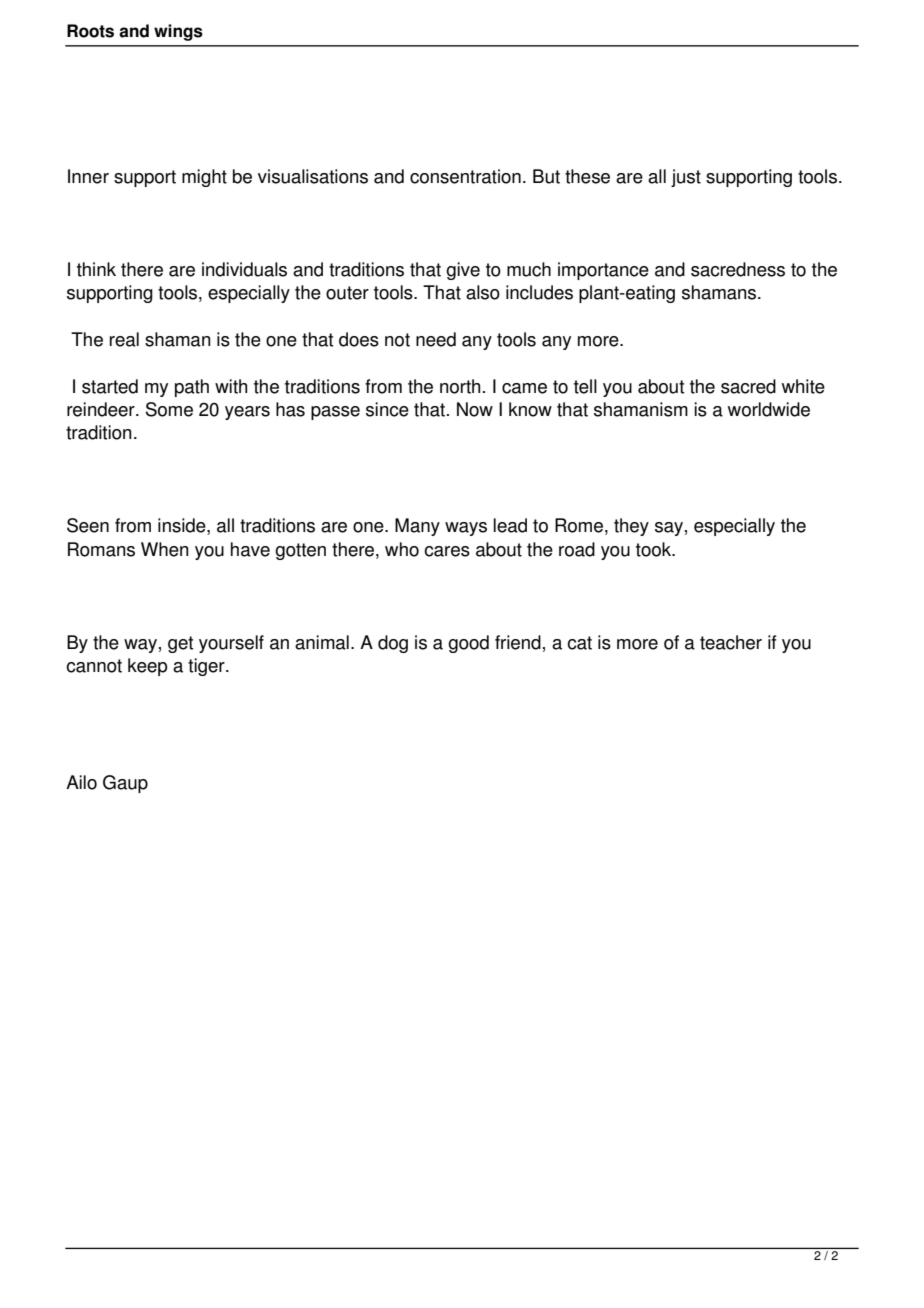  I want to click on good, so click(468, 644).
